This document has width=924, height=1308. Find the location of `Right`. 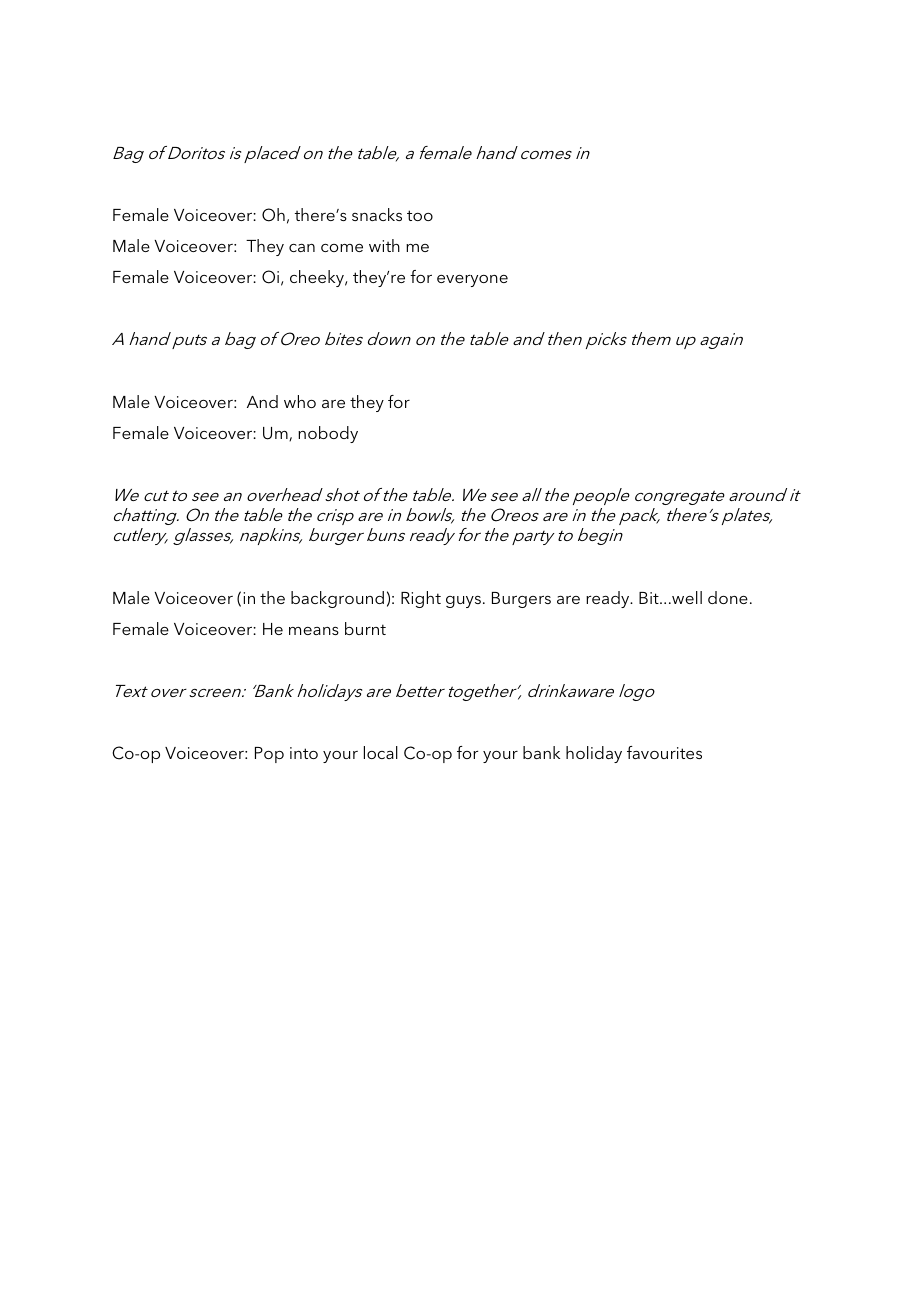

Right is located at coordinates (421, 599).
